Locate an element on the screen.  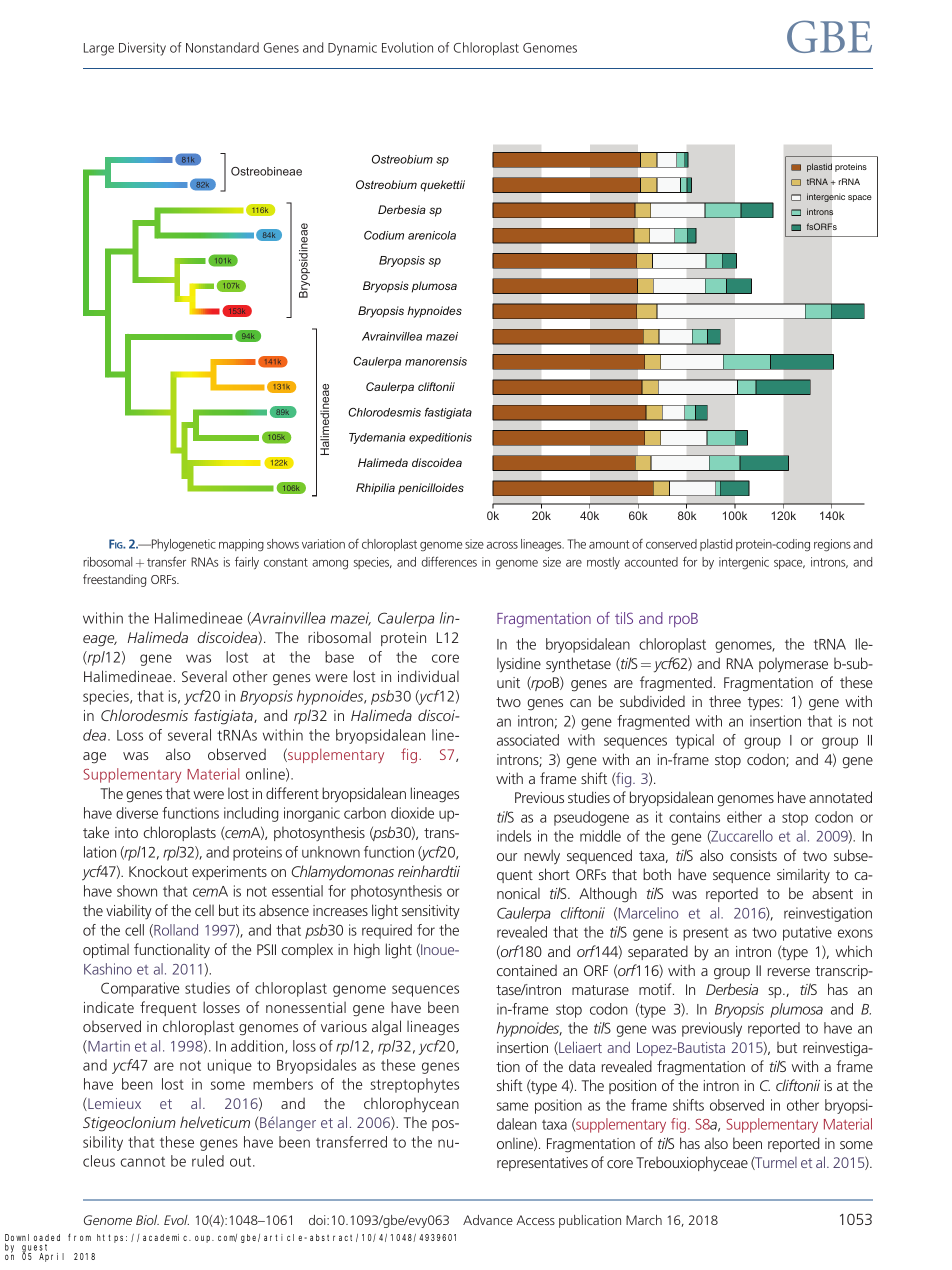
Advance is located at coordinates (488, 1220).
